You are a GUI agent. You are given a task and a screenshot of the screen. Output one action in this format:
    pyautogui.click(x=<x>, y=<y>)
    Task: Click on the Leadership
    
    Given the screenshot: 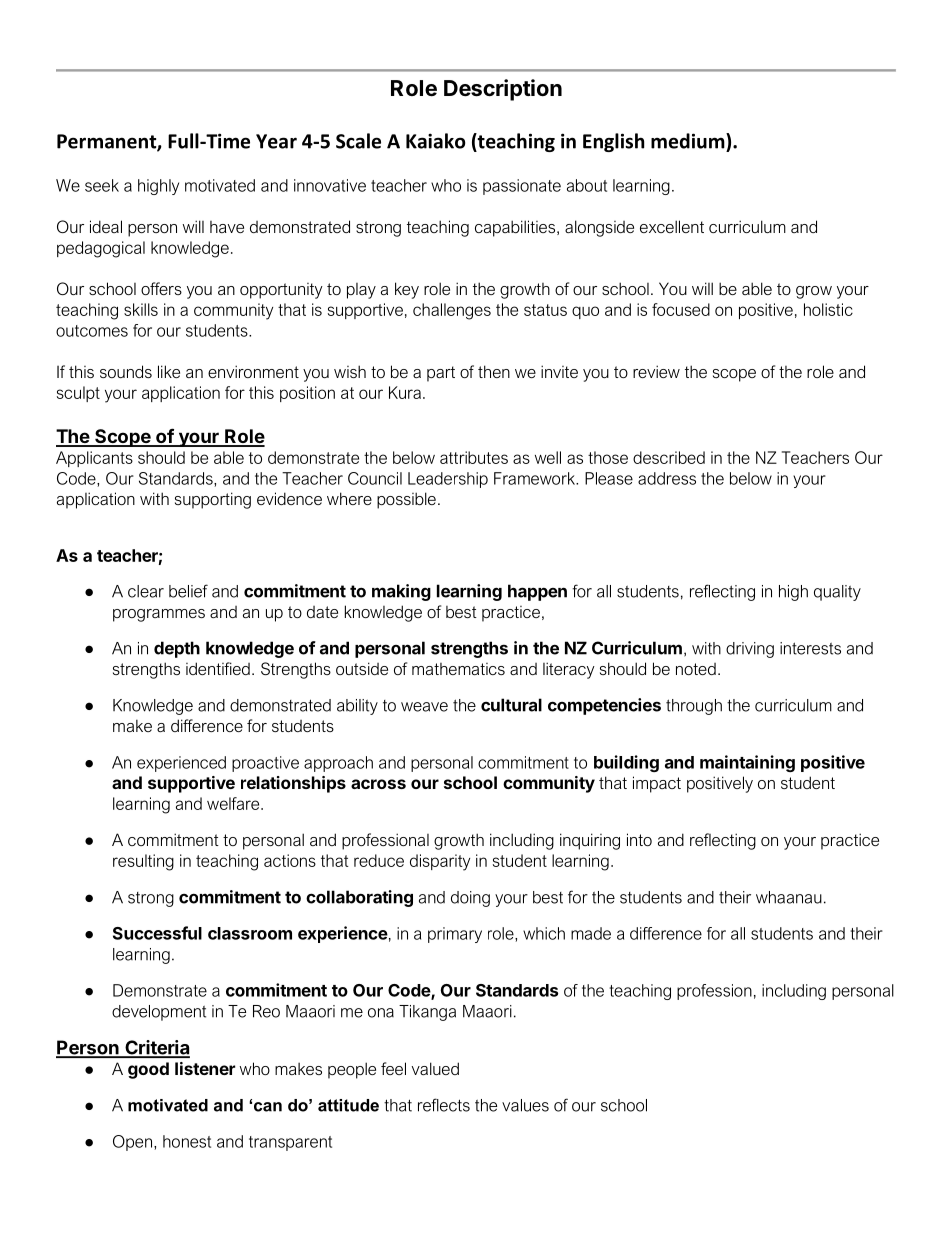 What is the action you would take?
    pyautogui.click(x=448, y=480)
